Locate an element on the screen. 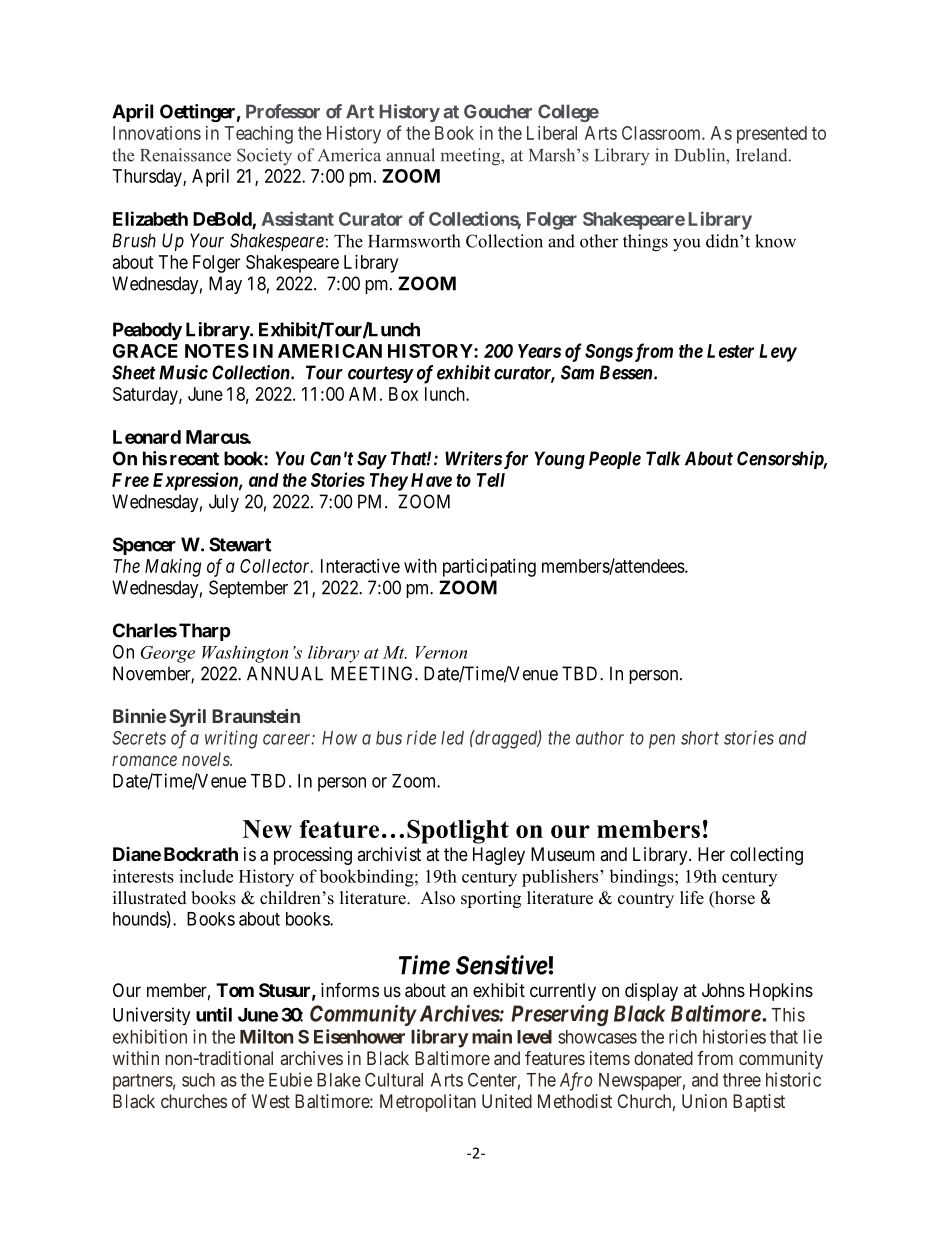 This screenshot has height=1233, width=952. Renaissance is located at coordinates (185, 155).
